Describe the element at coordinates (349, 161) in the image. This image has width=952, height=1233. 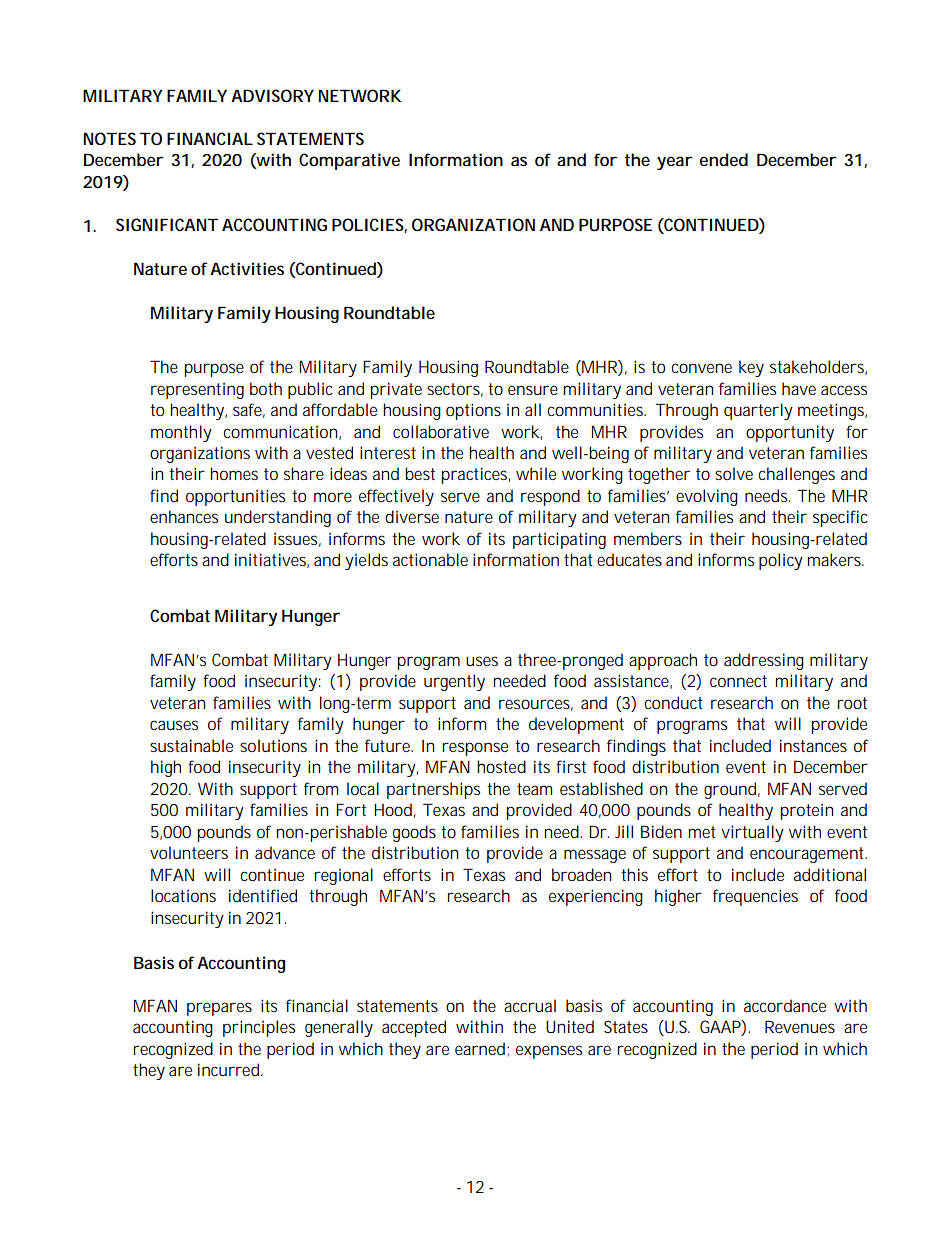
I see `Comparative` at that location.
